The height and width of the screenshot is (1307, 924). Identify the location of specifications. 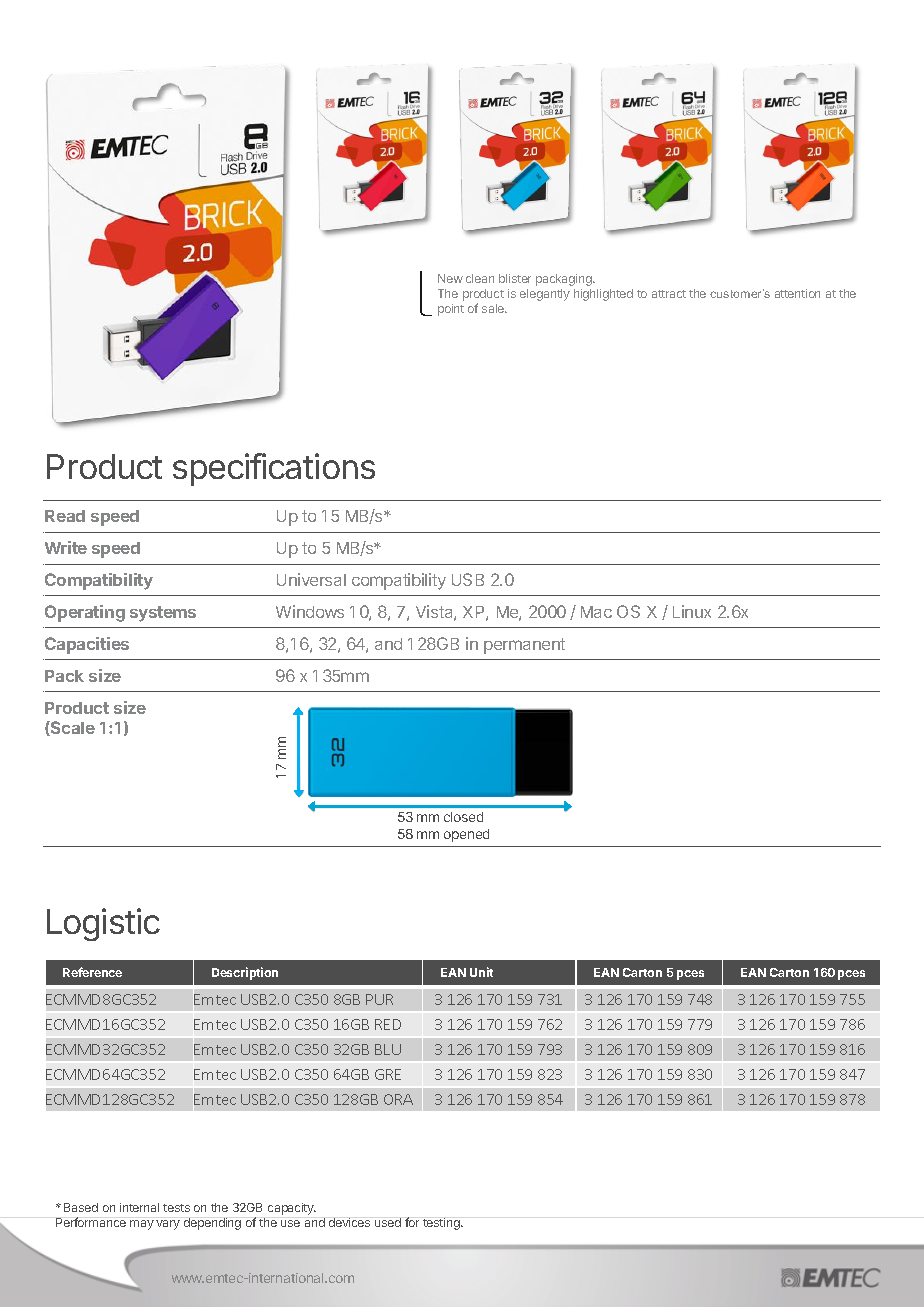
(274, 469).
